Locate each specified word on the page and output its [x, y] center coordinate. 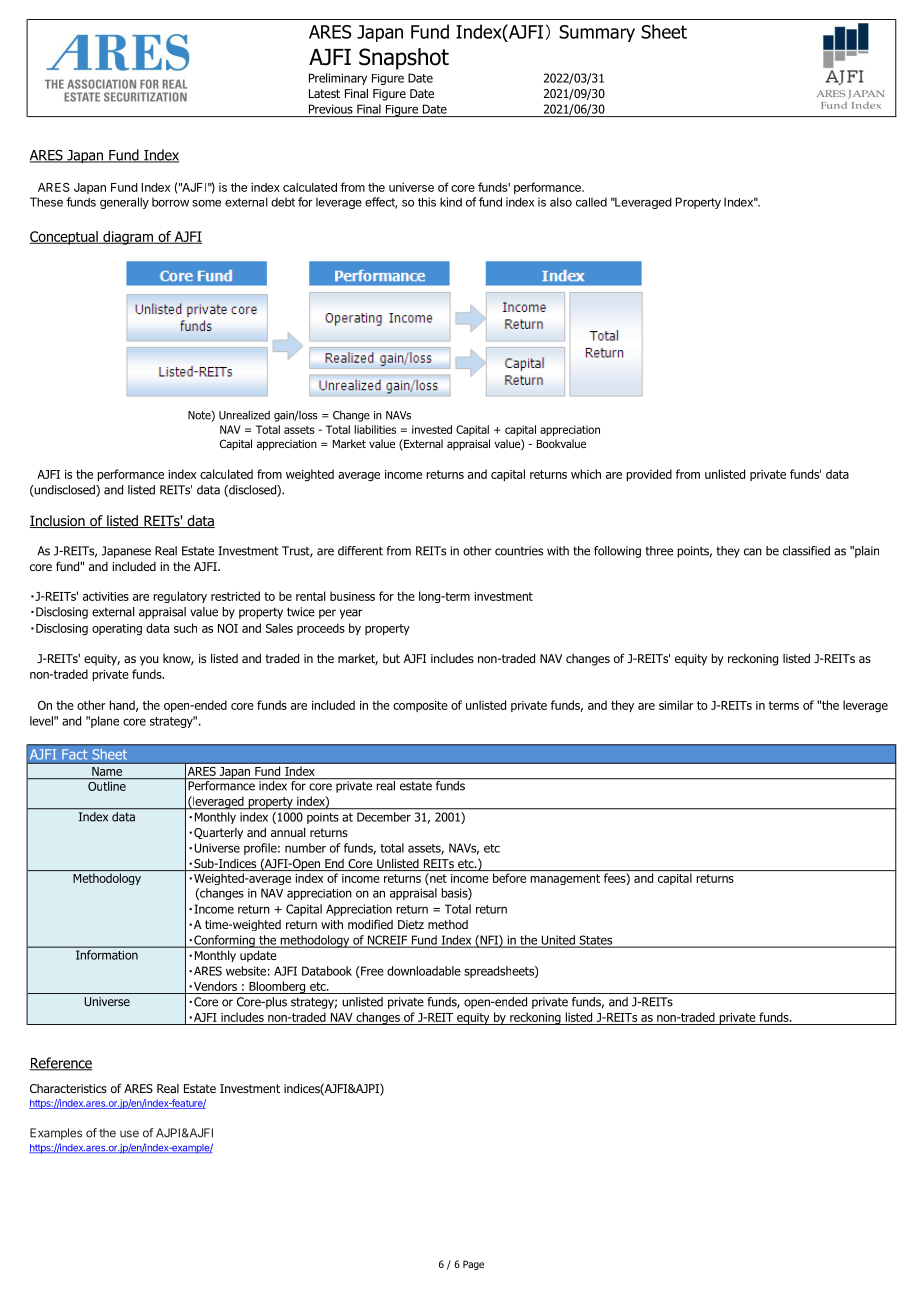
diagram [128, 238]
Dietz [411, 924]
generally [124, 203]
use [129, 1134]
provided [649, 475]
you [149, 661]
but [391, 658]
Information [107, 955]
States [596, 941]
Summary [597, 33]
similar [676, 705]
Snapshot [404, 59]
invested [432, 429]
